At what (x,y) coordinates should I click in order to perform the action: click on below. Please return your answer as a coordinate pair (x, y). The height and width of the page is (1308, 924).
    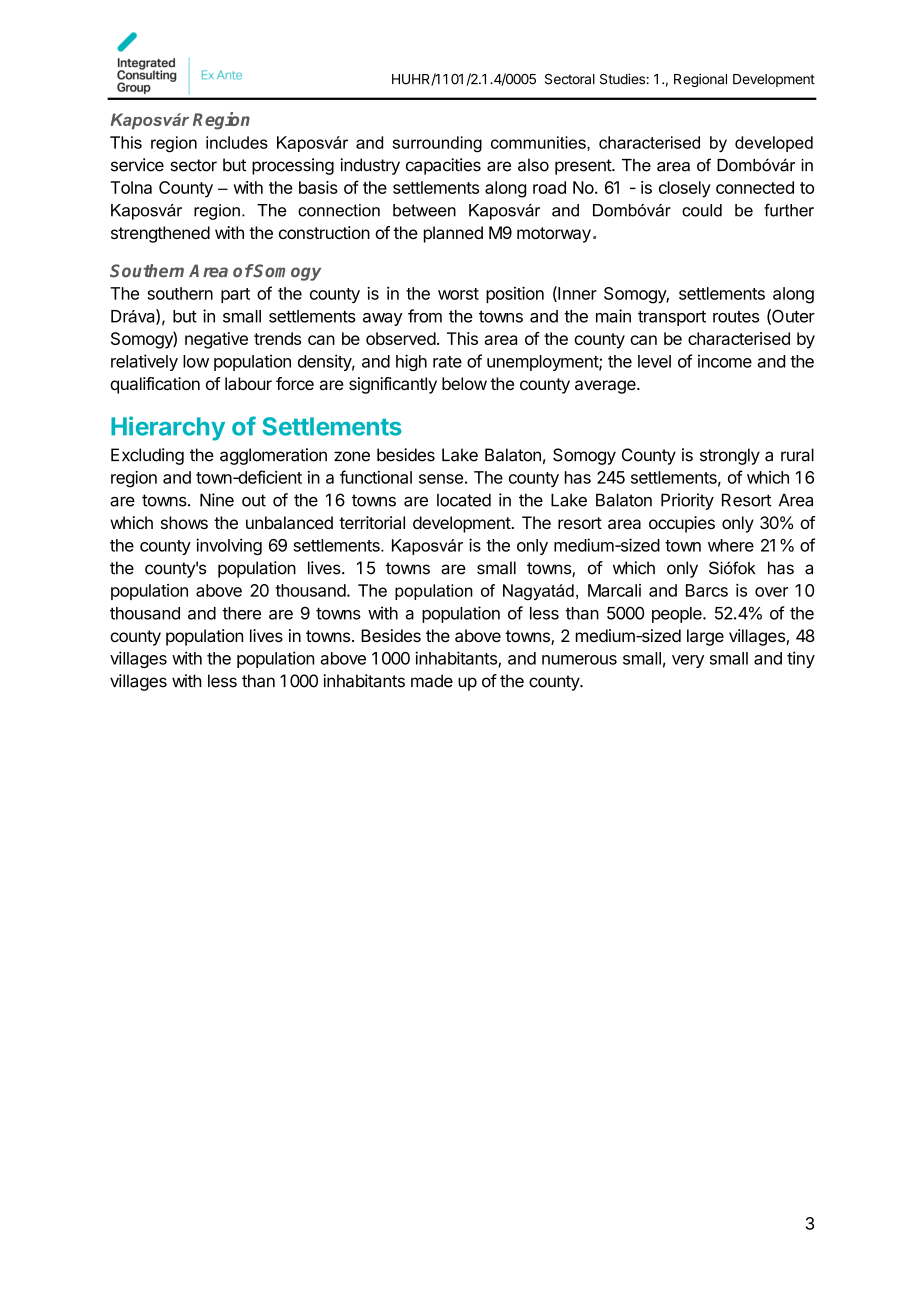
    Looking at the image, I should click on (464, 383).
